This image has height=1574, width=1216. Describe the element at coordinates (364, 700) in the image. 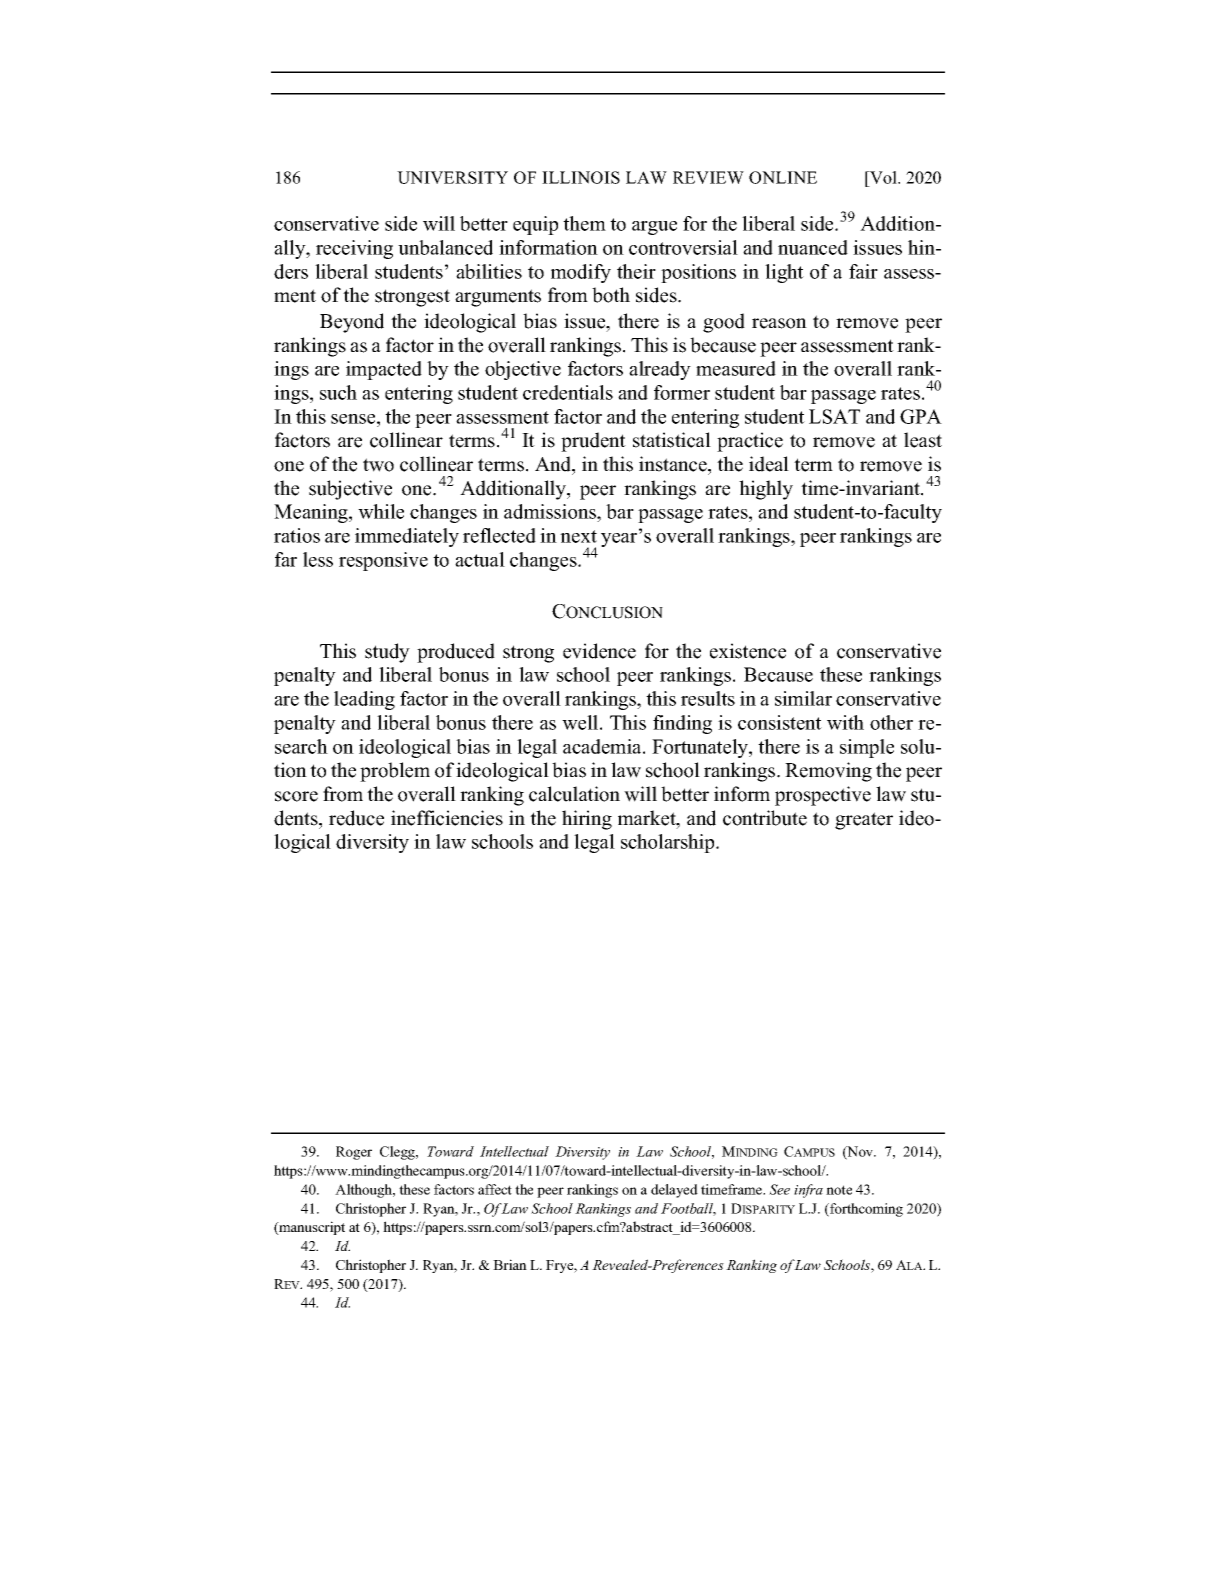

I see `leading` at that location.
